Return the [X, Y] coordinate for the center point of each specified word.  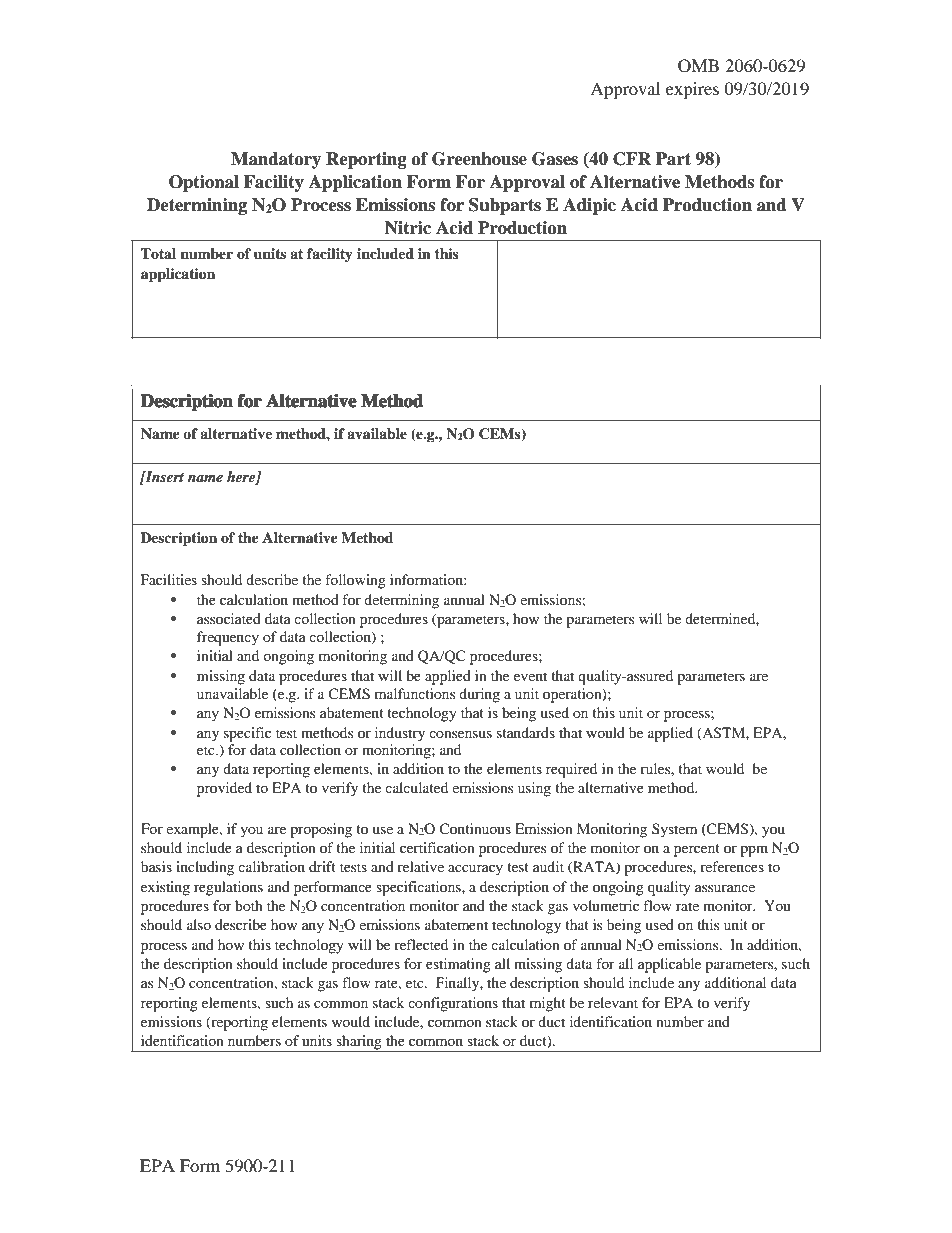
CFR [632, 159]
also [199, 924]
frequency [228, 638]
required [571, 770]
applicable [669, 965]
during [479, 695]
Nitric [408, 228]
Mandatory [276, 160]
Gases [555, 159]
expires [692, 90]
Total [158, 253]
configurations [453, 1004]
